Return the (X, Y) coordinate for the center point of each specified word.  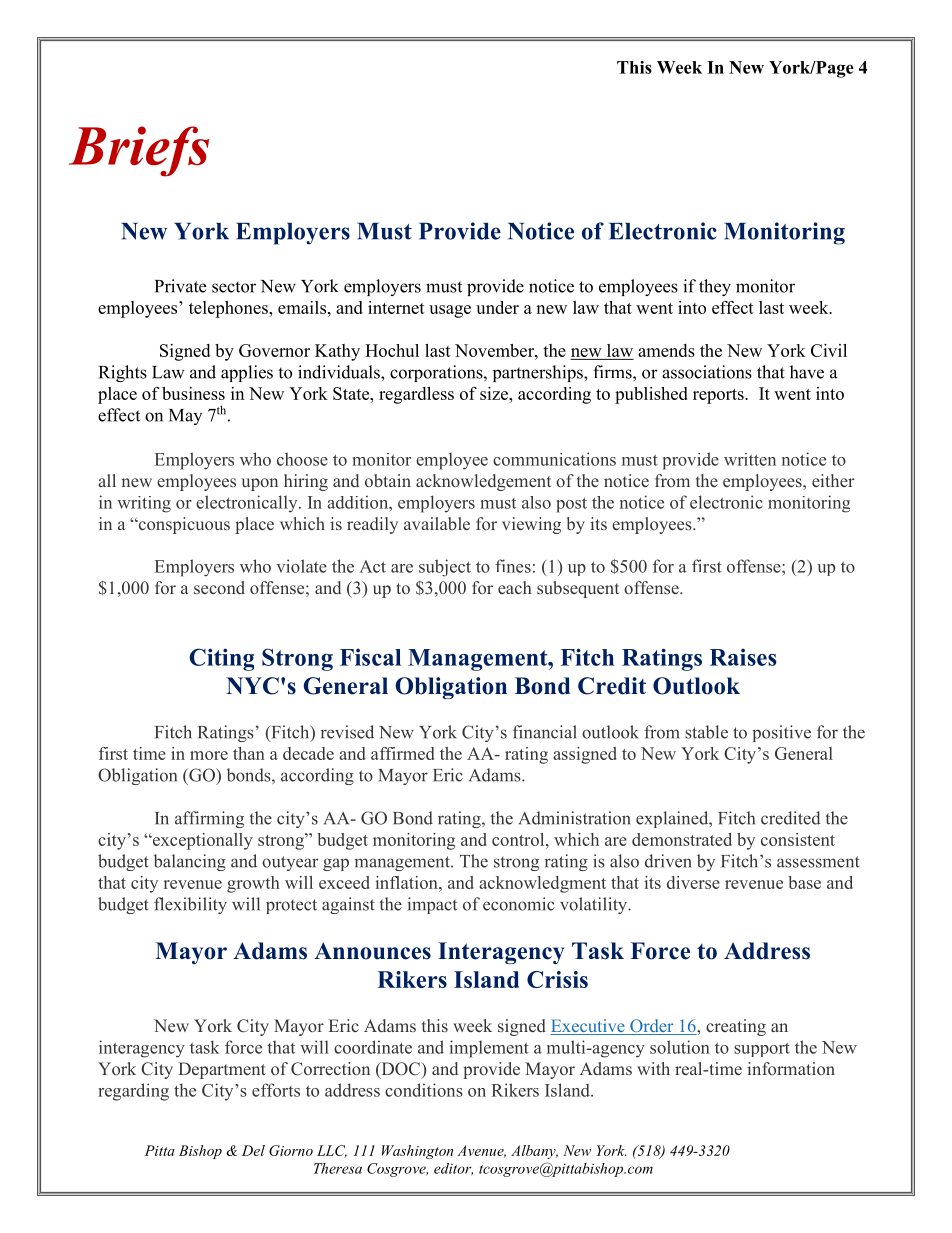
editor (453, 1169)
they (715, 287)
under (497, 307)
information (791, 1068)
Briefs (139, 151)
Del (253, 1150)
